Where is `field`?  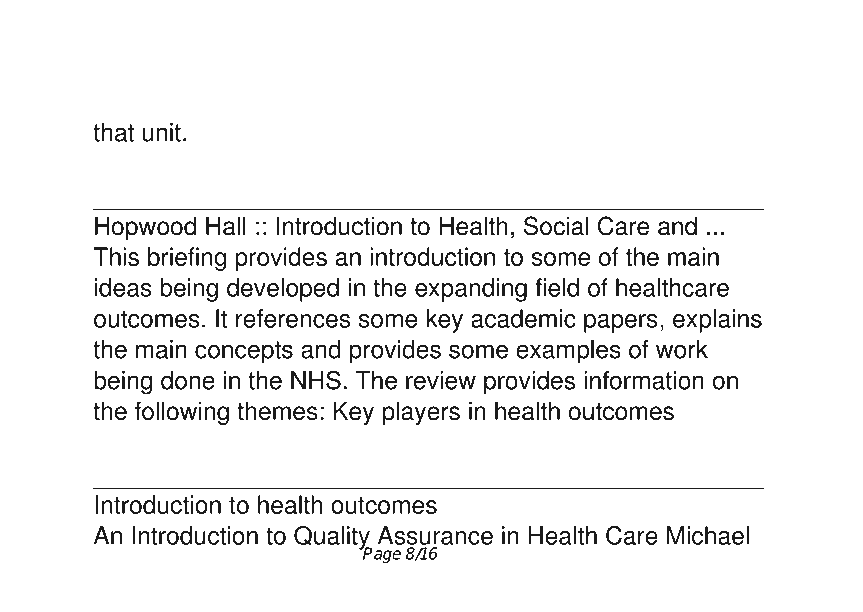 field is located at coordinates (557, 287).
